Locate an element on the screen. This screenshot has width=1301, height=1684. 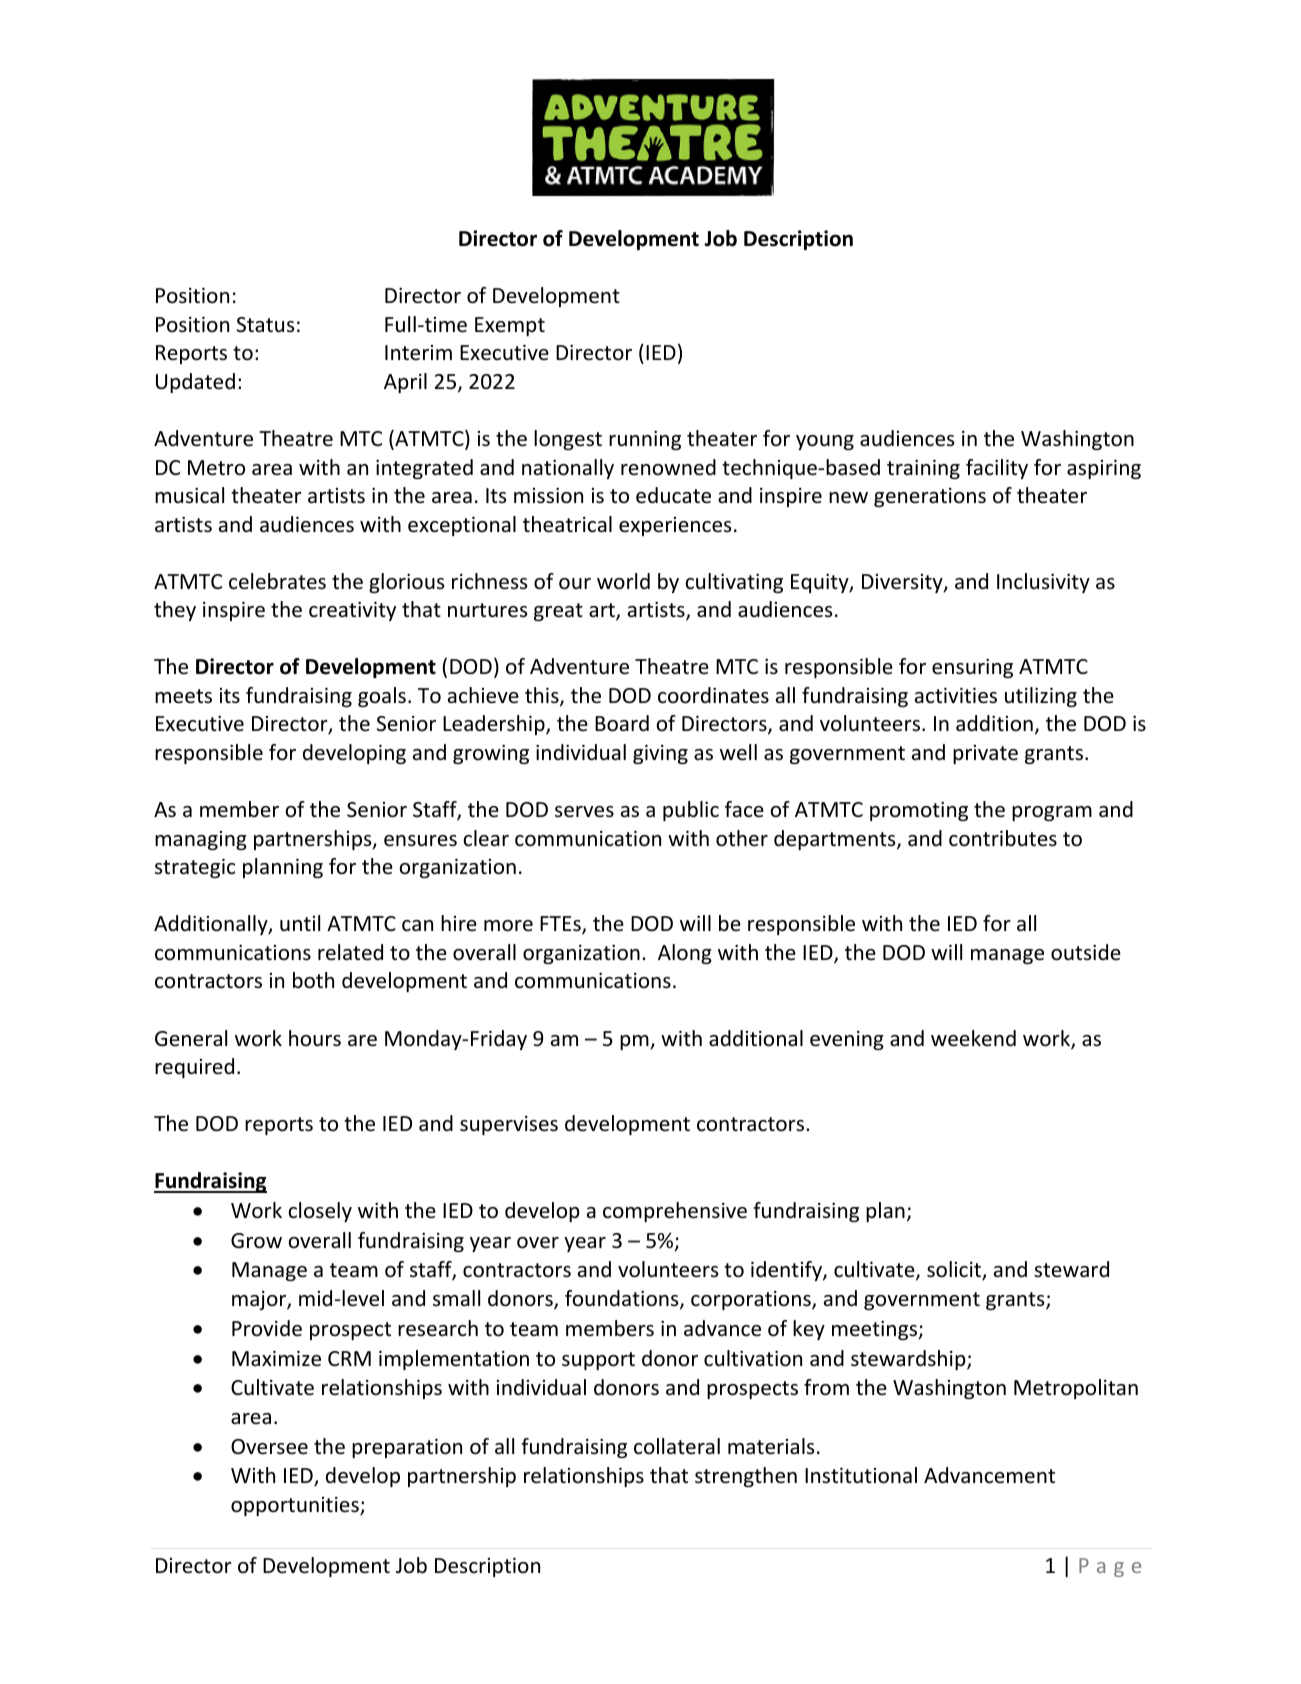
running is located at coordinates (645, 440).
